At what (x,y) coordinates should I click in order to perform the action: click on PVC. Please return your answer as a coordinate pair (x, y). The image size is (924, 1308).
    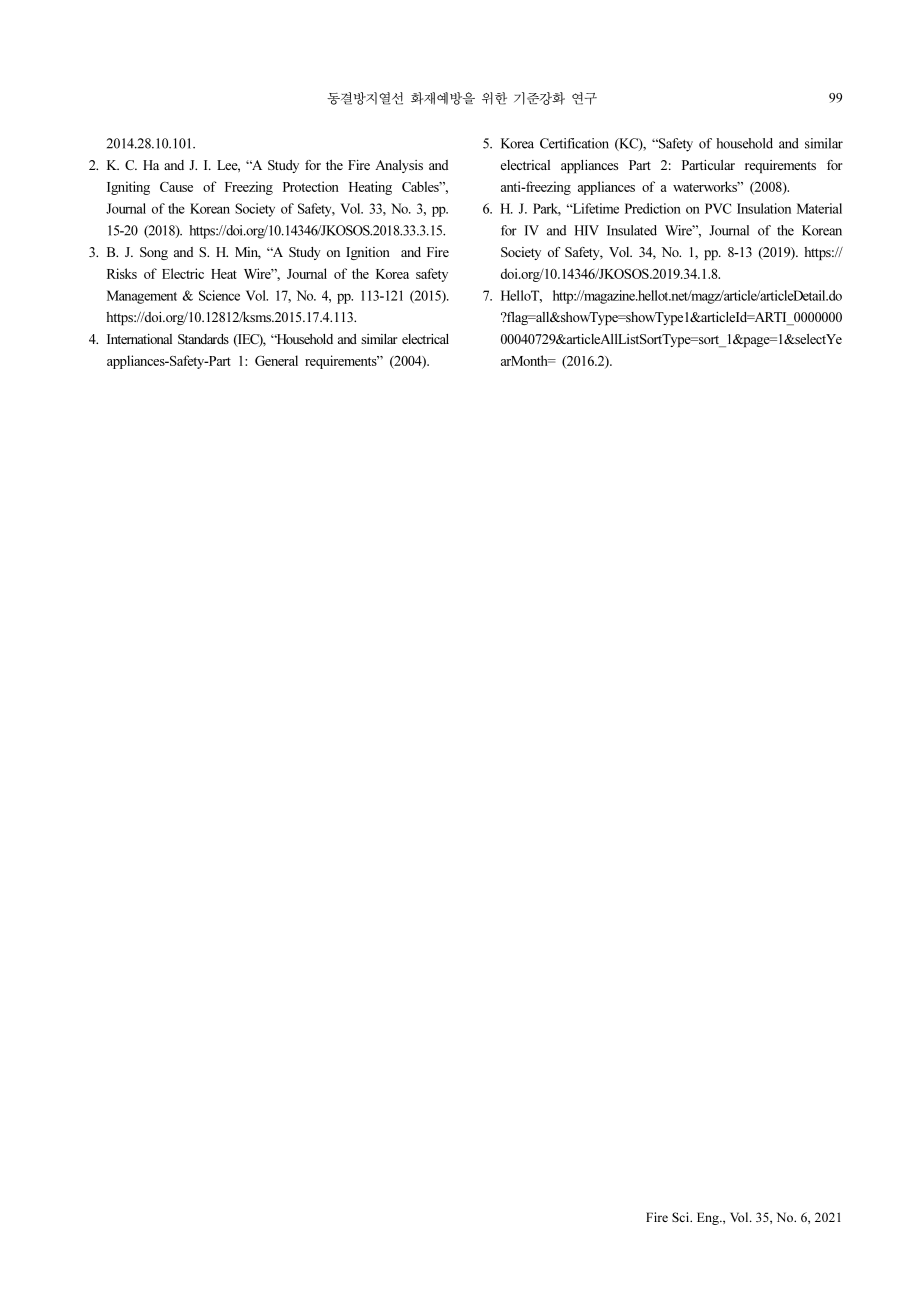
    Looking at the image, I should click on (718, 208).
